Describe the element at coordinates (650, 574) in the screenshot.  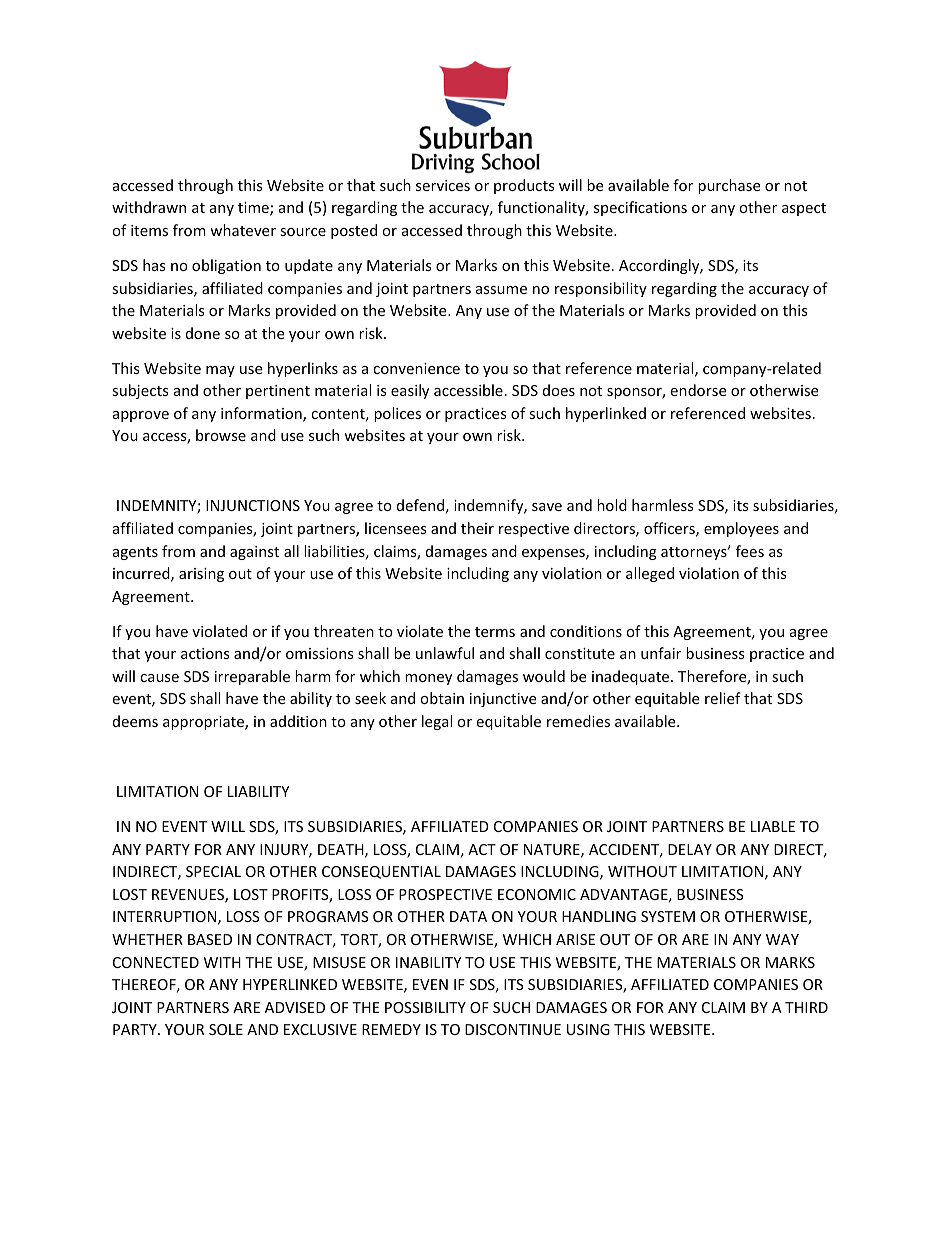
I see `alleged` at that location.
